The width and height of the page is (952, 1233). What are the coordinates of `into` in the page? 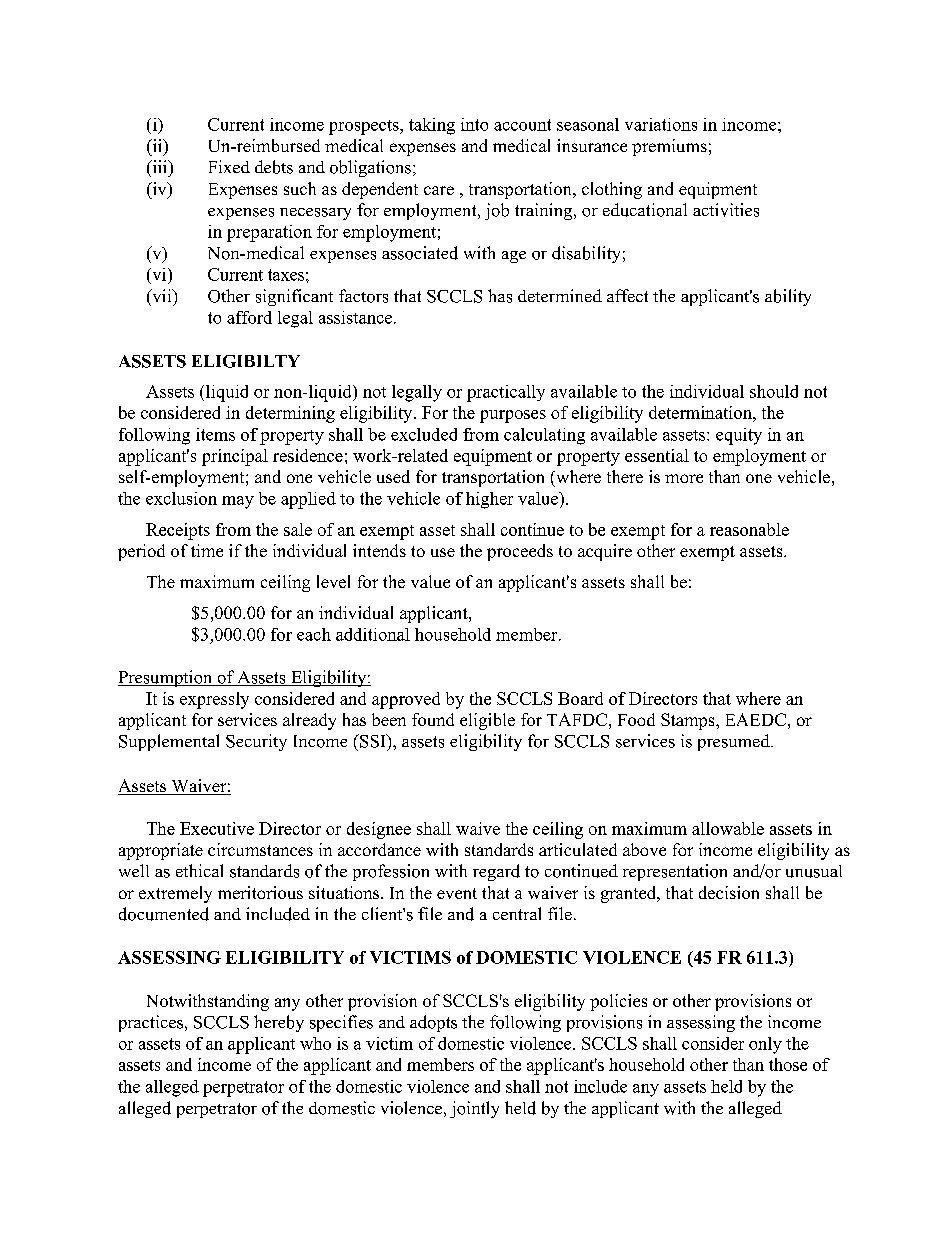 It's located at (474, 124).
